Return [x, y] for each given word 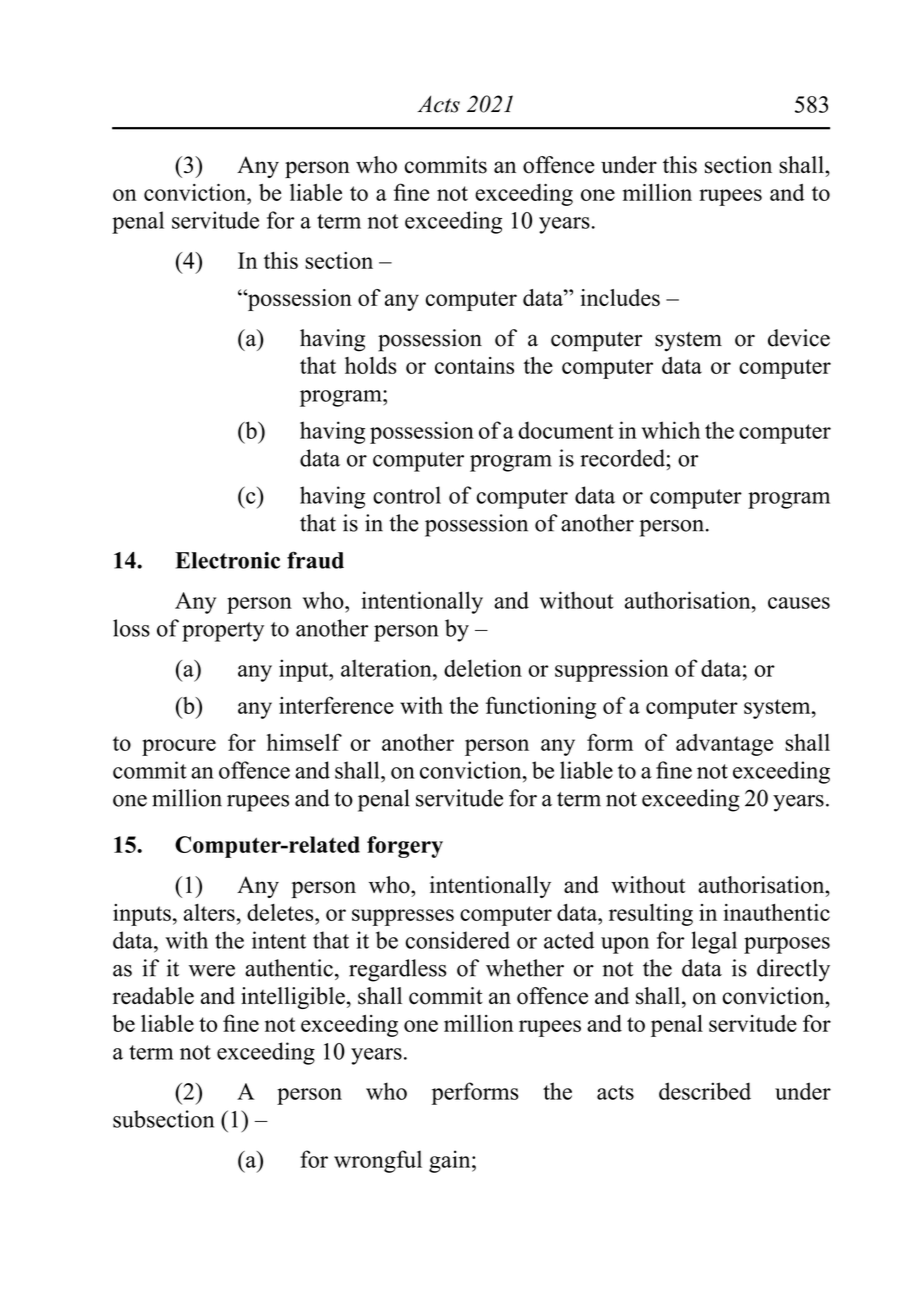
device [799, 338]
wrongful [378, 1161]
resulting [651, 915]
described [705, 1091]
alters [209, 912]
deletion [483, 668]
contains [474, 365]
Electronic [227, 560]
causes [799, 603]
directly [793, 970]
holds [371, 365]
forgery [405, 847]
